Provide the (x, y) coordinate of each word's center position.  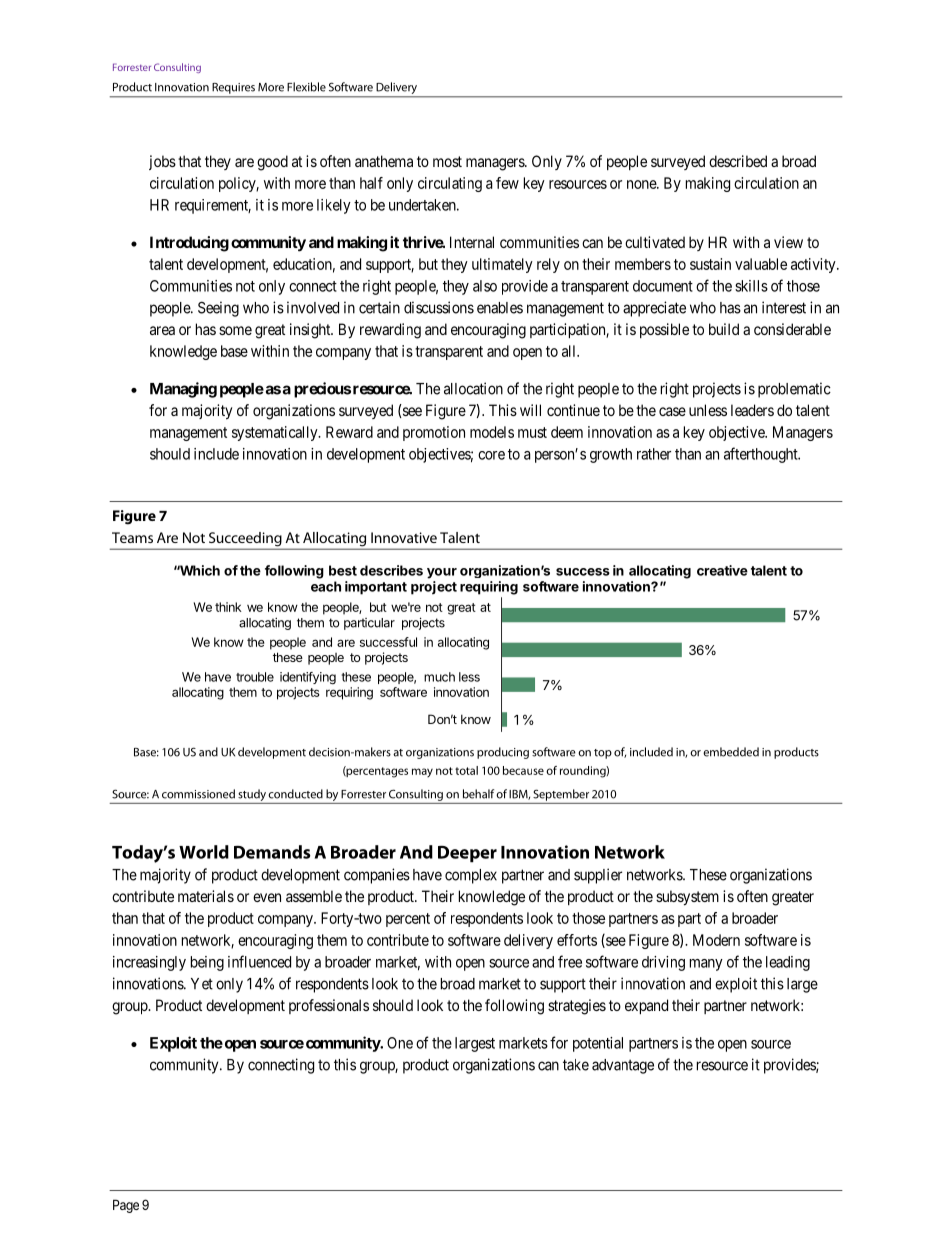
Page (126, 1206)
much (439, 677)
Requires (234, 88)
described (738, 161)
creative (722, 570)
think (228, 607)
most (447, 161)
